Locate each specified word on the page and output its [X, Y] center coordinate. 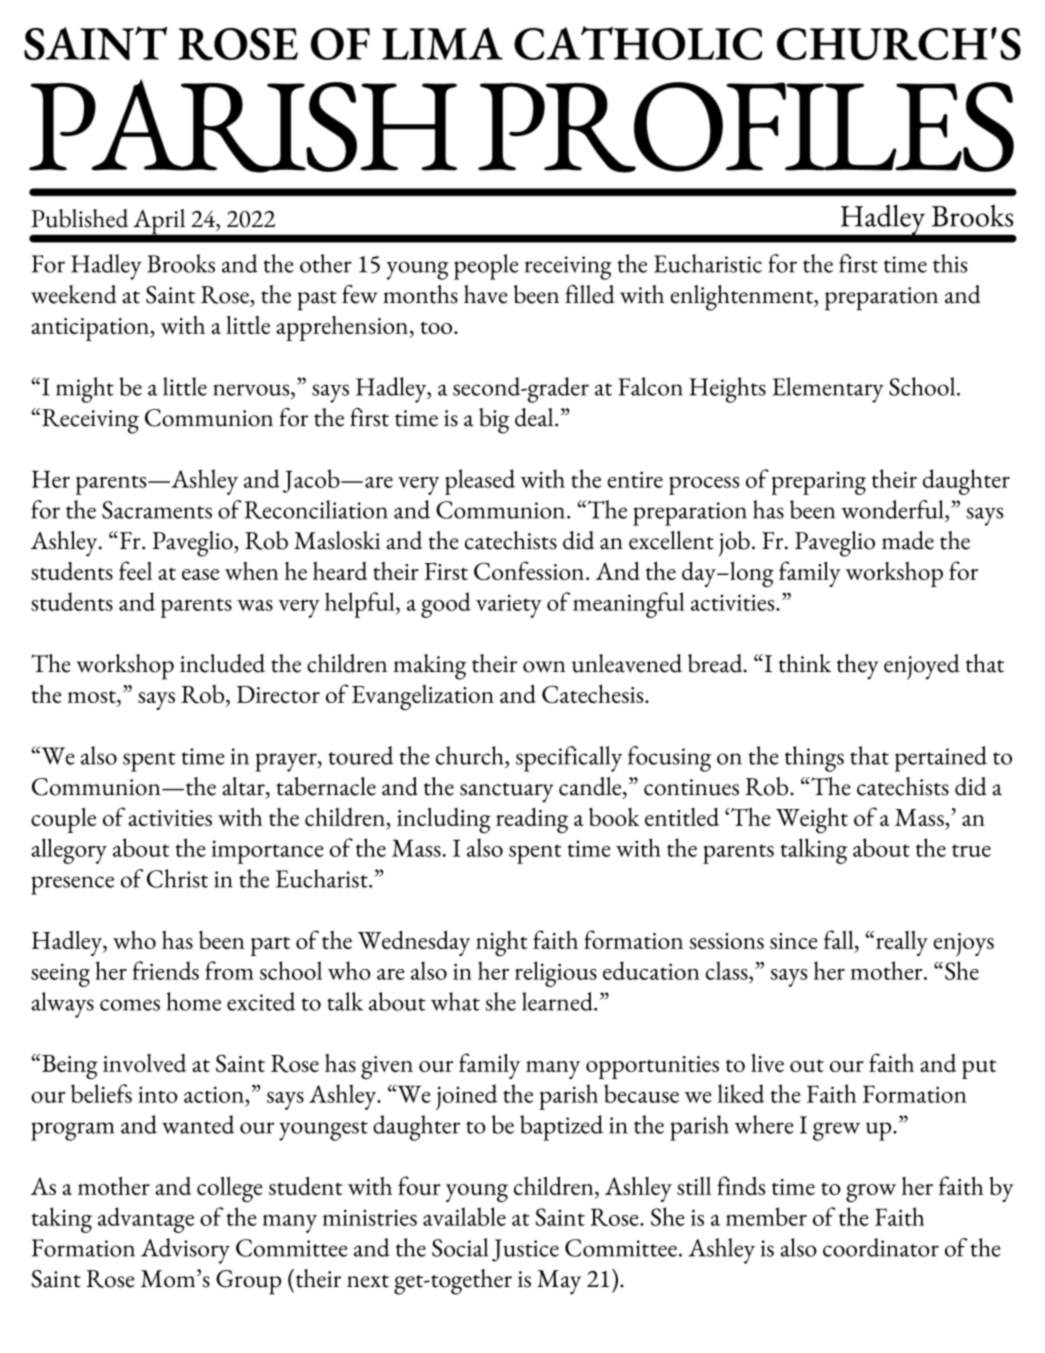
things [814, 759]
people [486, 267]
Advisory [185, 1251]
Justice [525, 1250]
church [471, 755]
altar [244, 786]
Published [79, 218]
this [950, 263]
